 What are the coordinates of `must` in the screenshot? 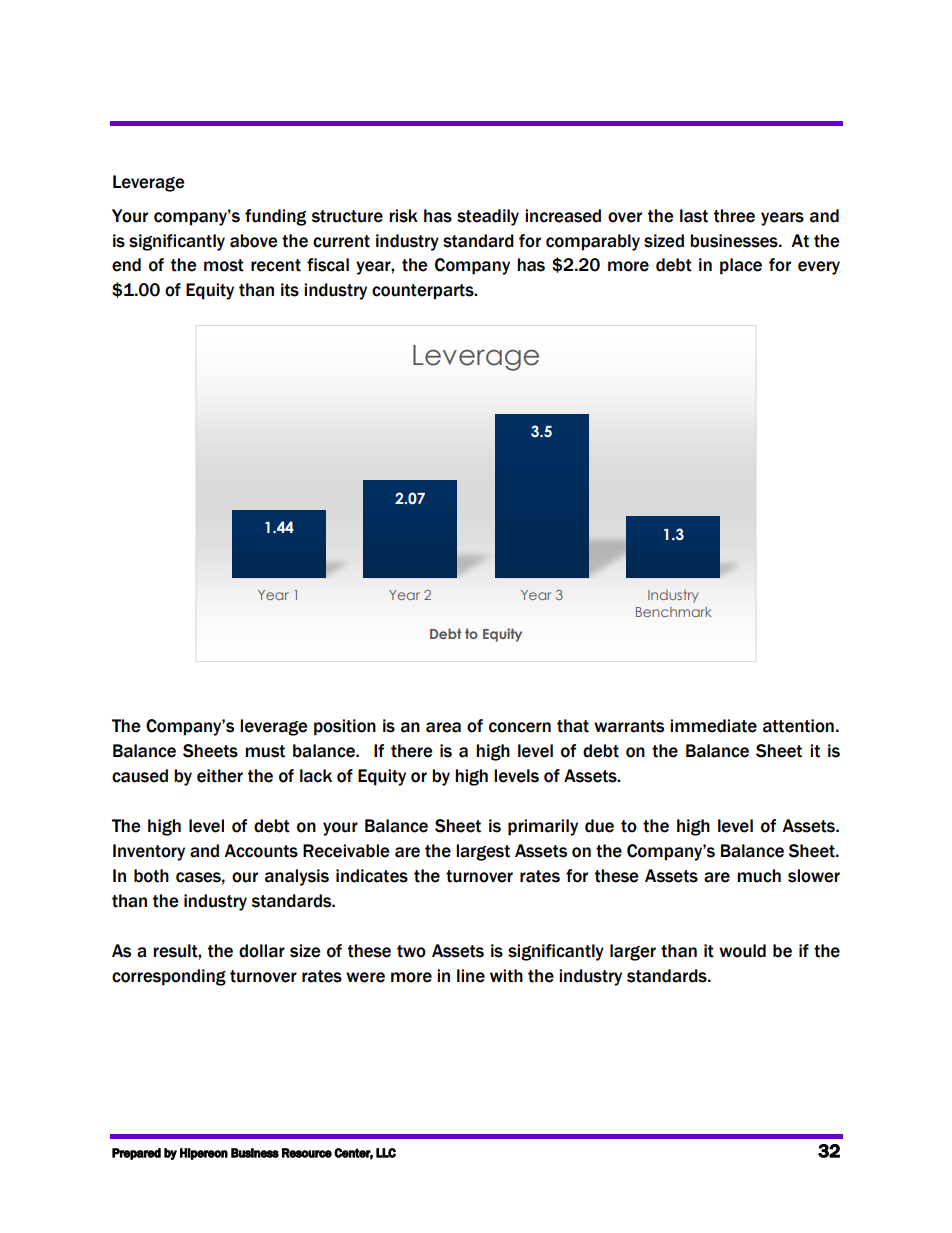 It's located at (265, 751).
